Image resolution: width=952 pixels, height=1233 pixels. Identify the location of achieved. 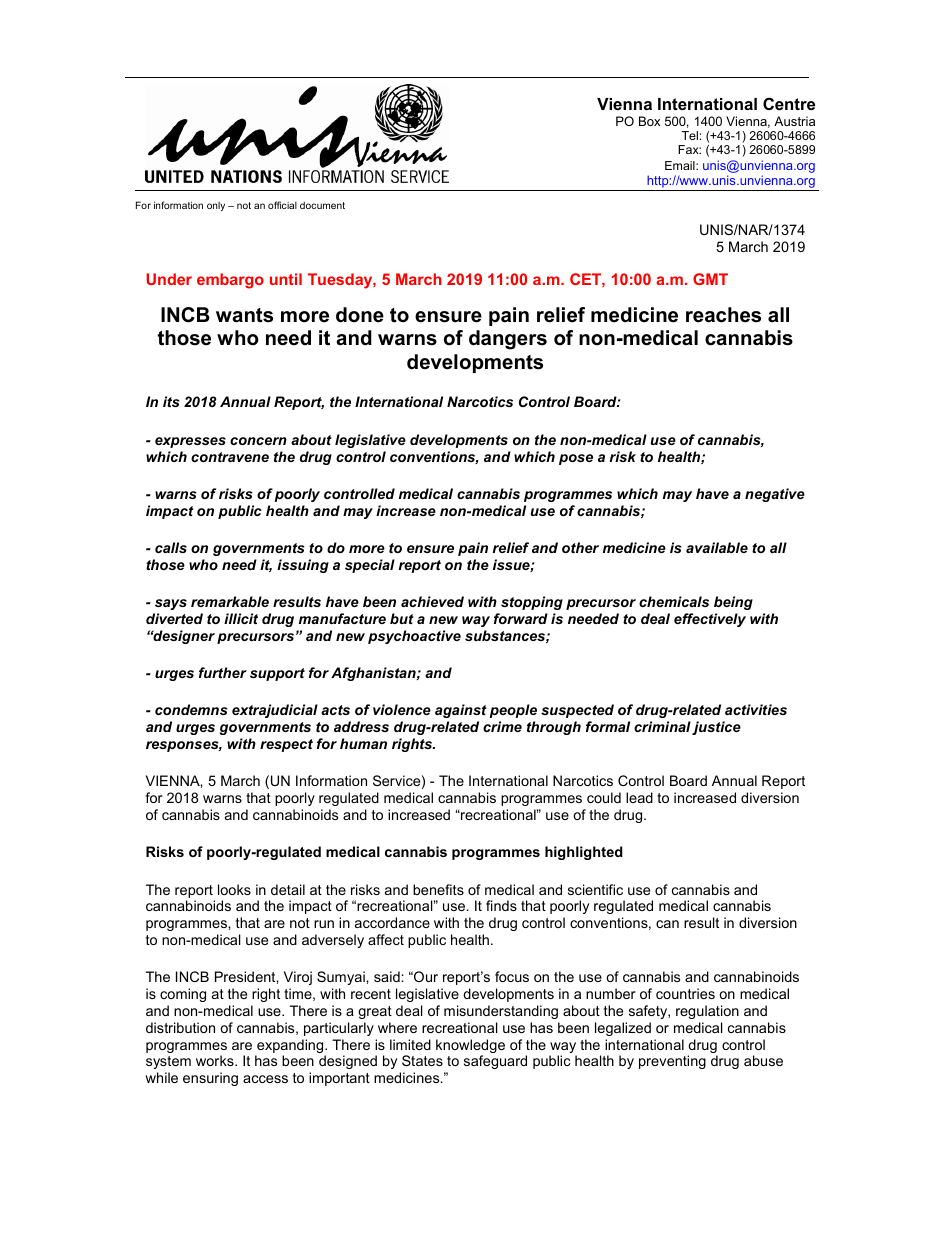
(432, 601).
